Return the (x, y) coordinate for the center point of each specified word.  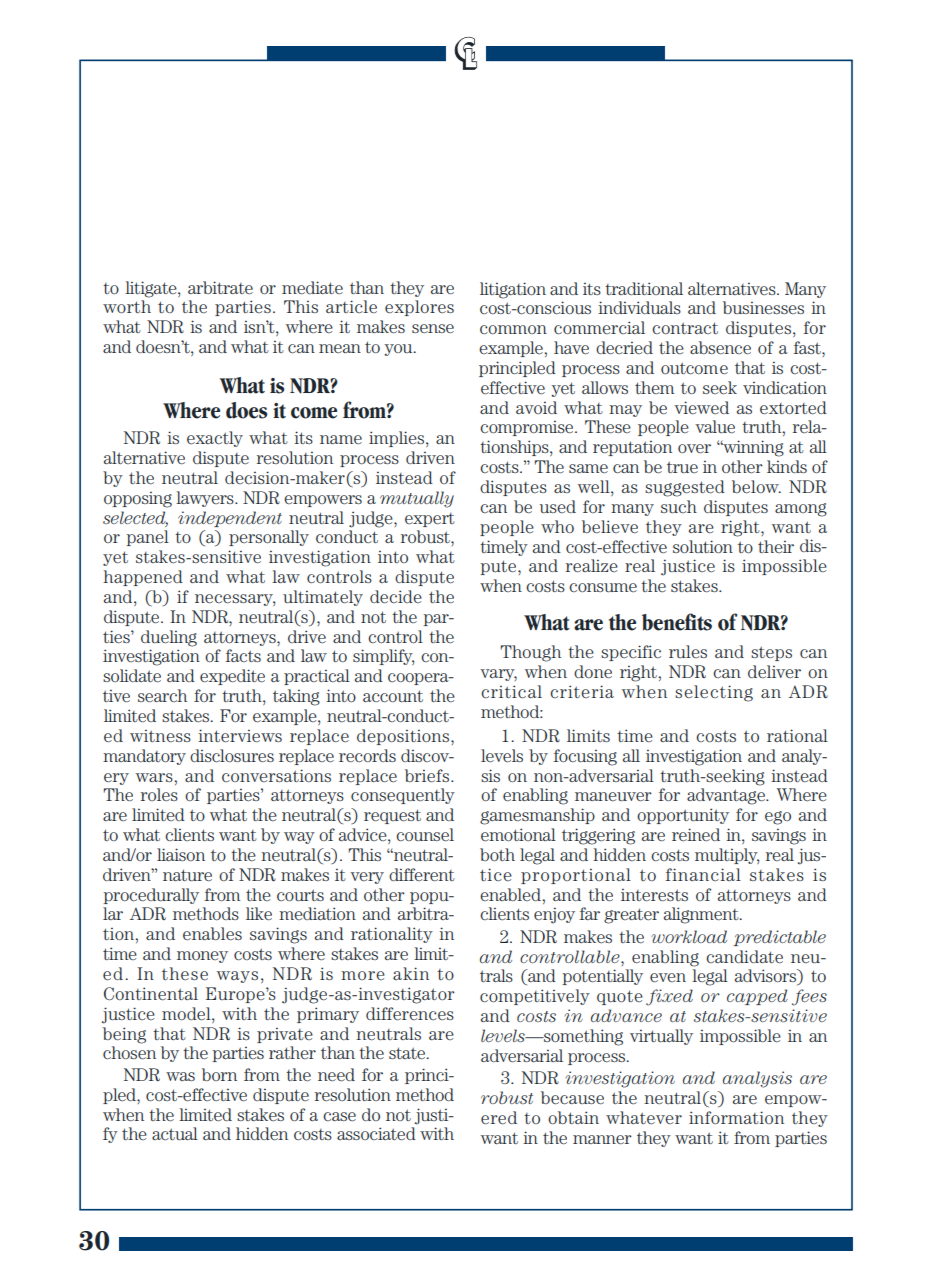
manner (602, 1139)
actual (175, 1133)
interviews (240, 735)
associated (376, 1133)
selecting (714, 693)
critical (511, 691)
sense (433, 328)
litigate (152, 289)
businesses (763, 307)
